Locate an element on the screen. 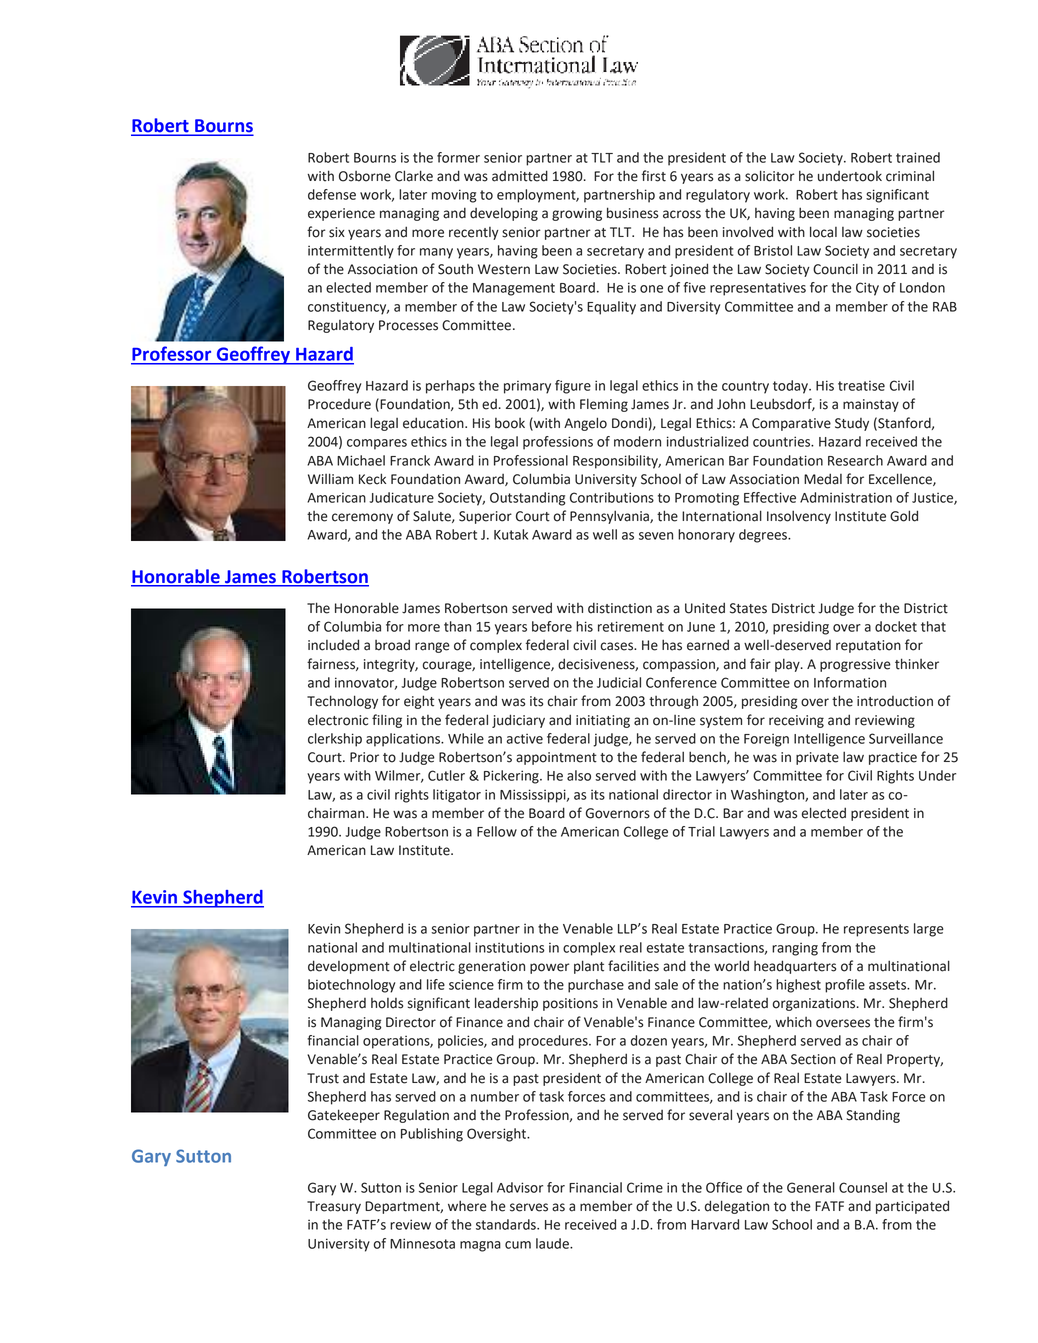 The width and height of the screenshot is (1038, 1343). Clarke is located at coordinates (414, 176).
